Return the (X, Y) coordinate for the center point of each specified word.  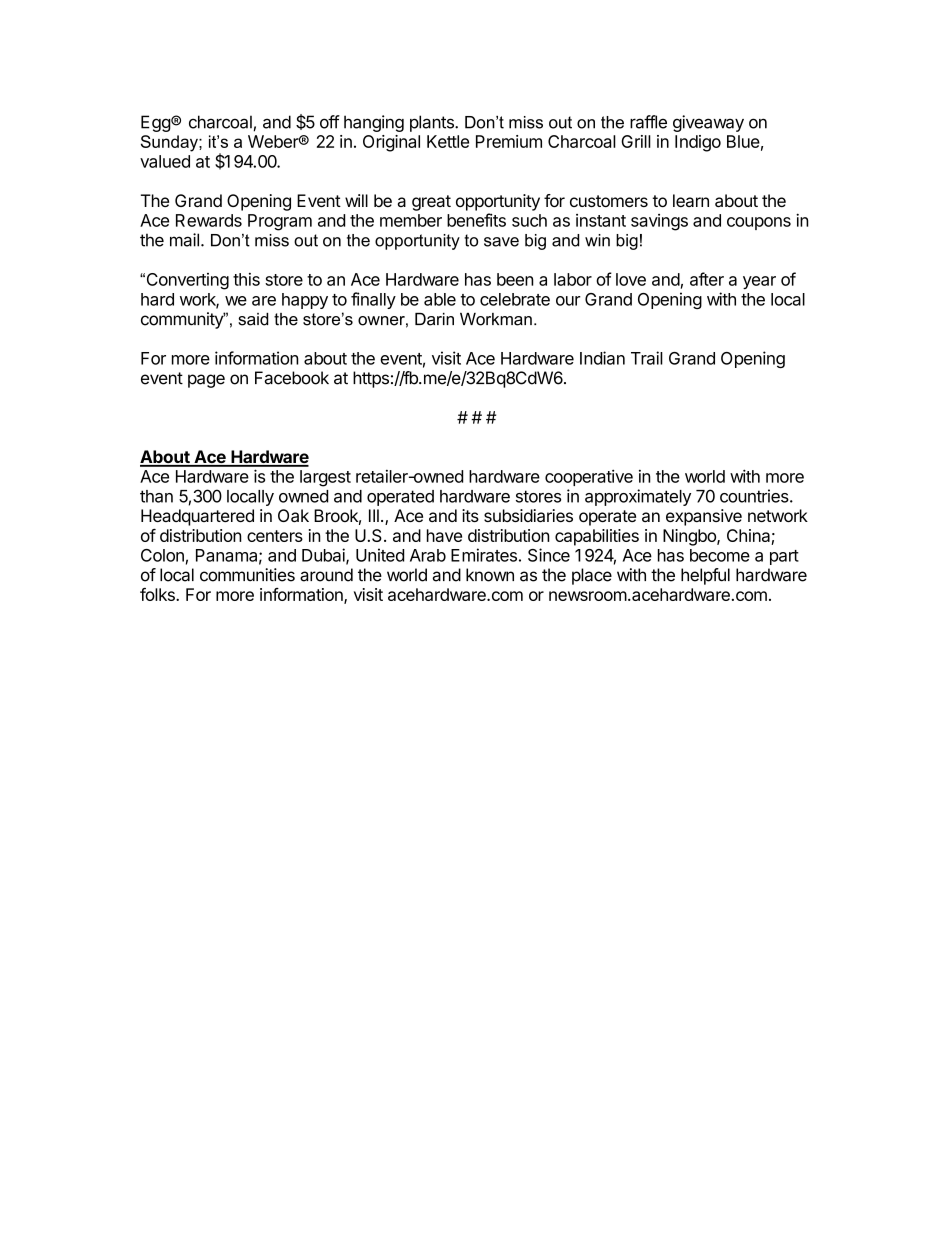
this (246, 279)
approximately (638, 497)
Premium (509, 141)
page (206, 381)
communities (247, 575)
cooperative (589, 477)
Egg (156, 123)
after (707, 279)
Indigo (698, 143)
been (515, 279)
